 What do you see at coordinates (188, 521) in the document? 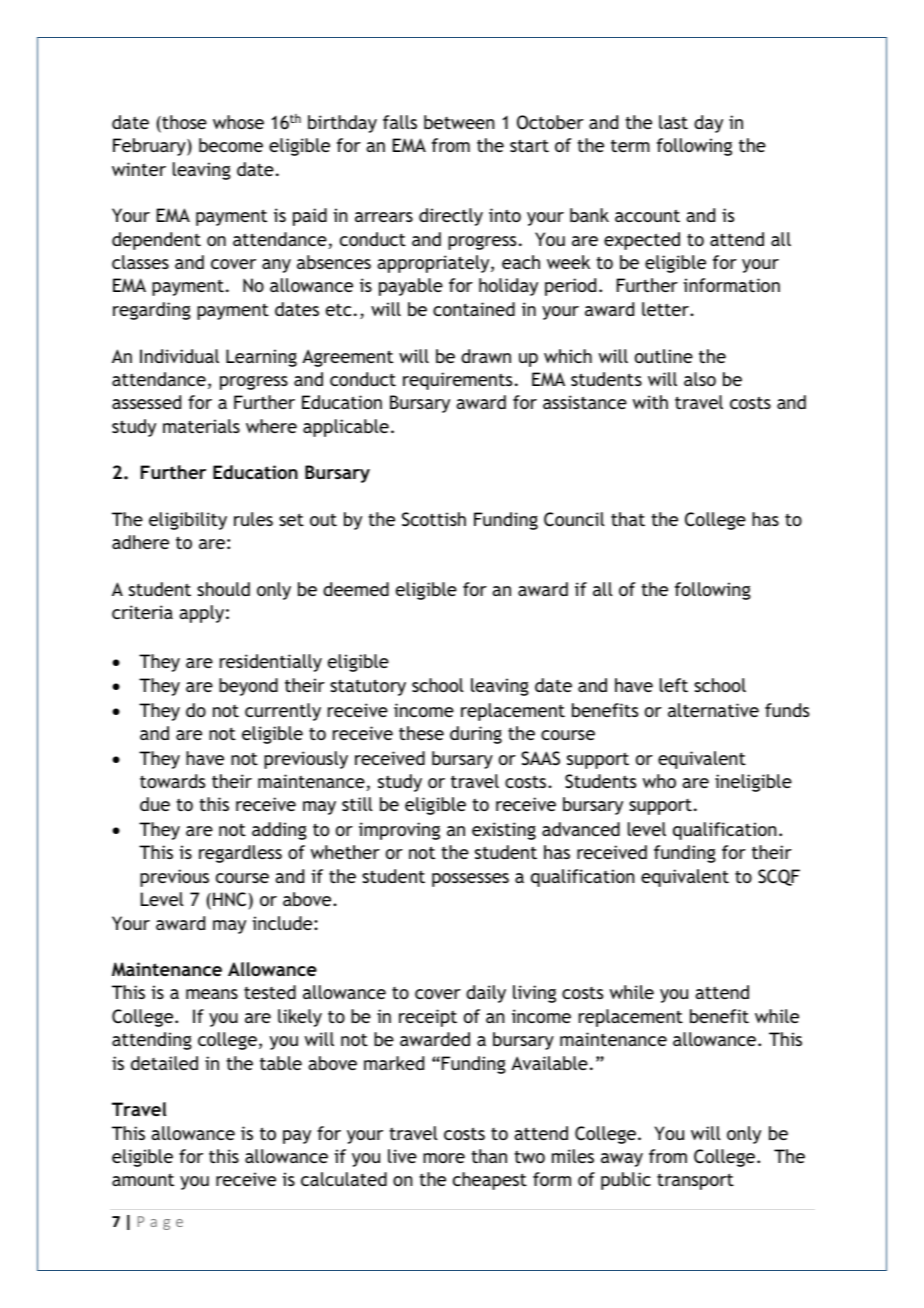
I see `eligibility` at bounding box center [188, 521].
